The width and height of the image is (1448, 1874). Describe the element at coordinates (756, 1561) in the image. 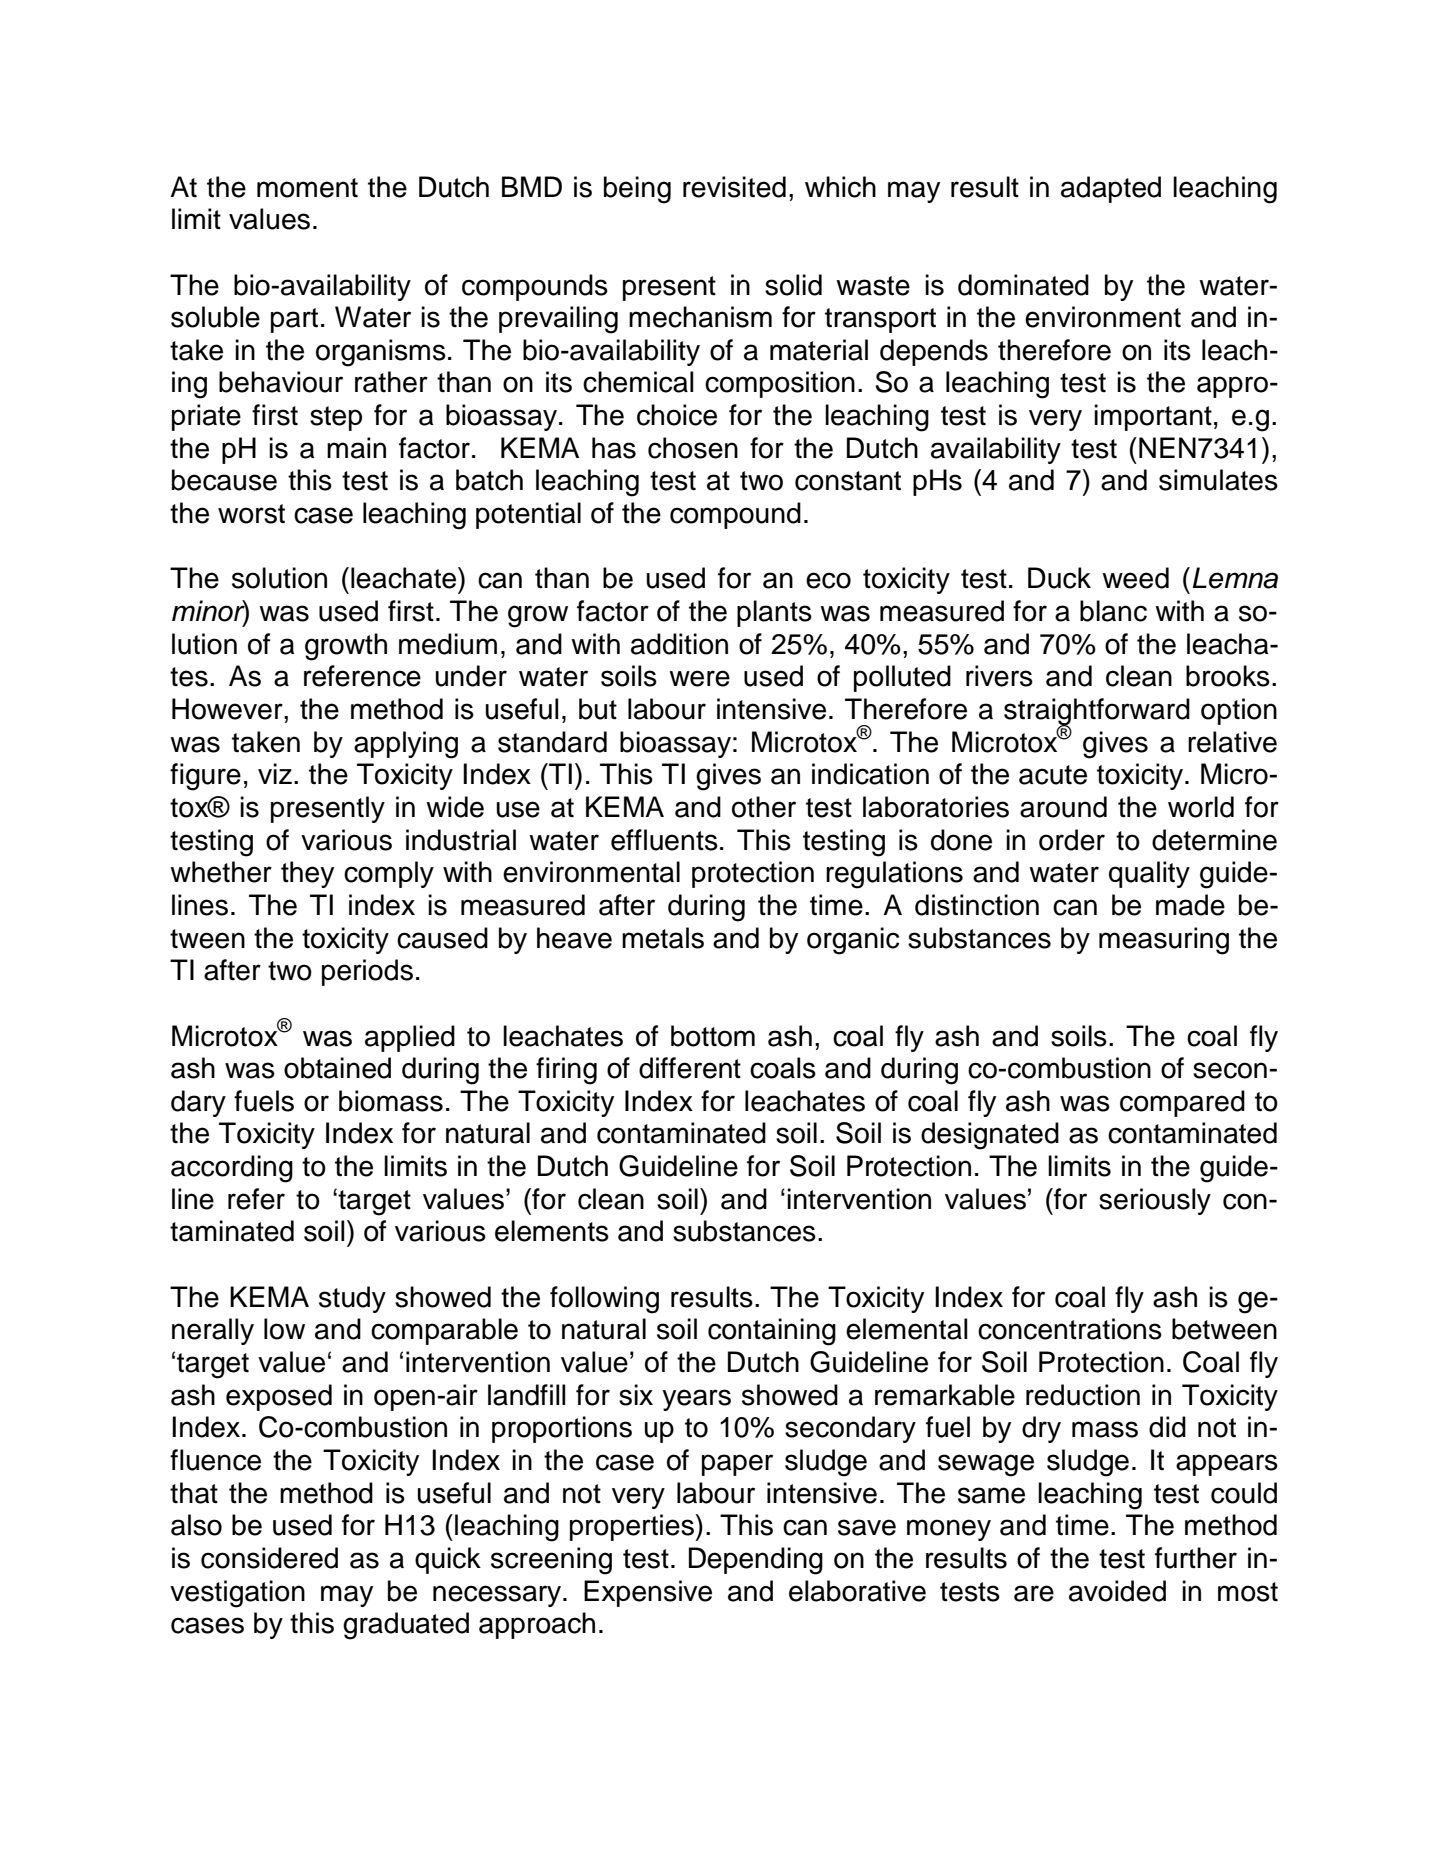

I see `Depending` at that location.
